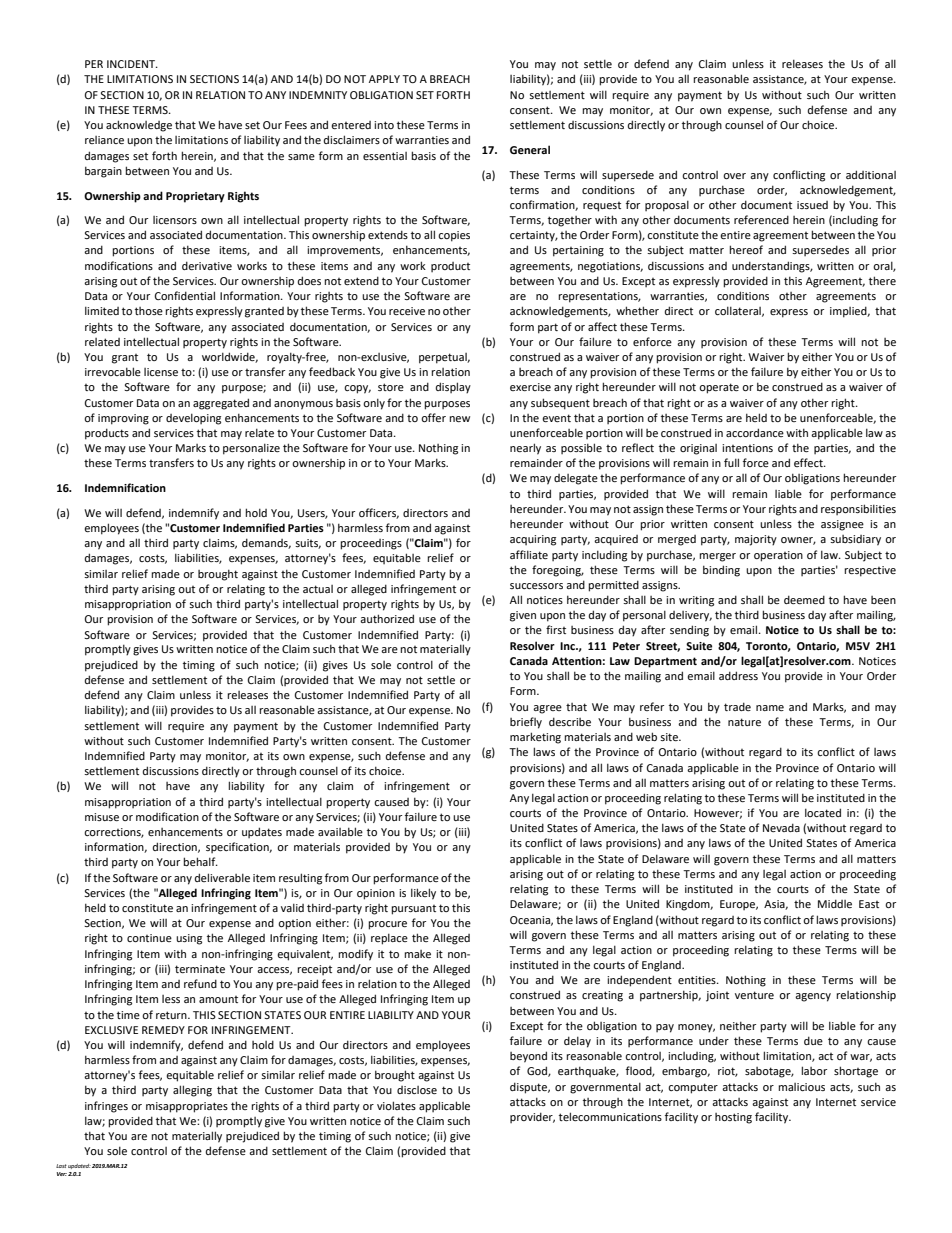  Describe the element at coordinates (733, 1118) in the image. I see `hosting` at that location.
